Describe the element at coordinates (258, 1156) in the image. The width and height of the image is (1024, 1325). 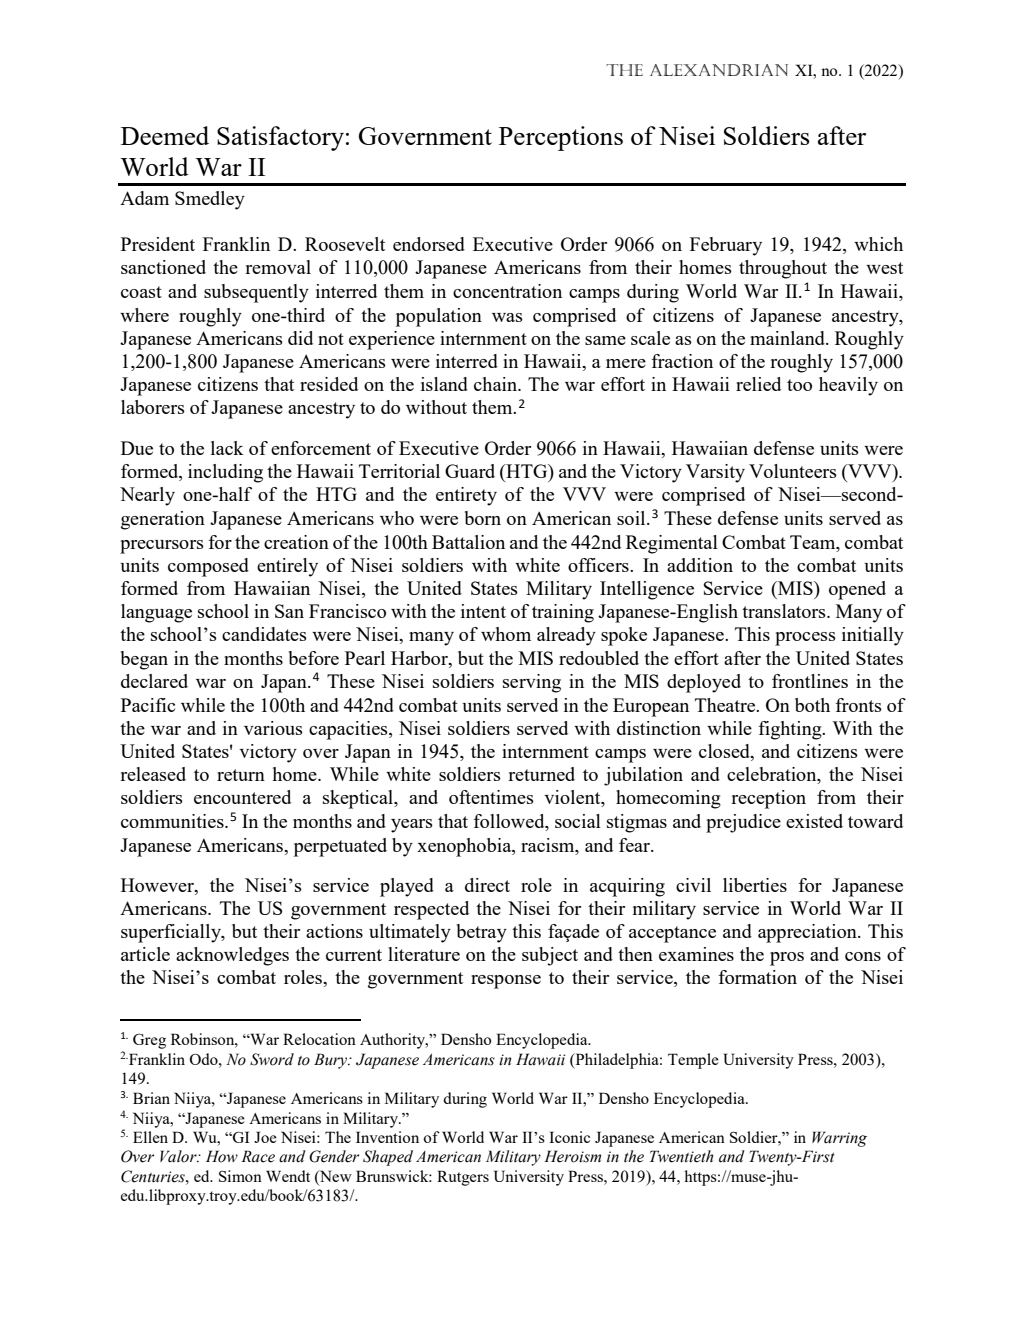
I see `Race` at that location.
